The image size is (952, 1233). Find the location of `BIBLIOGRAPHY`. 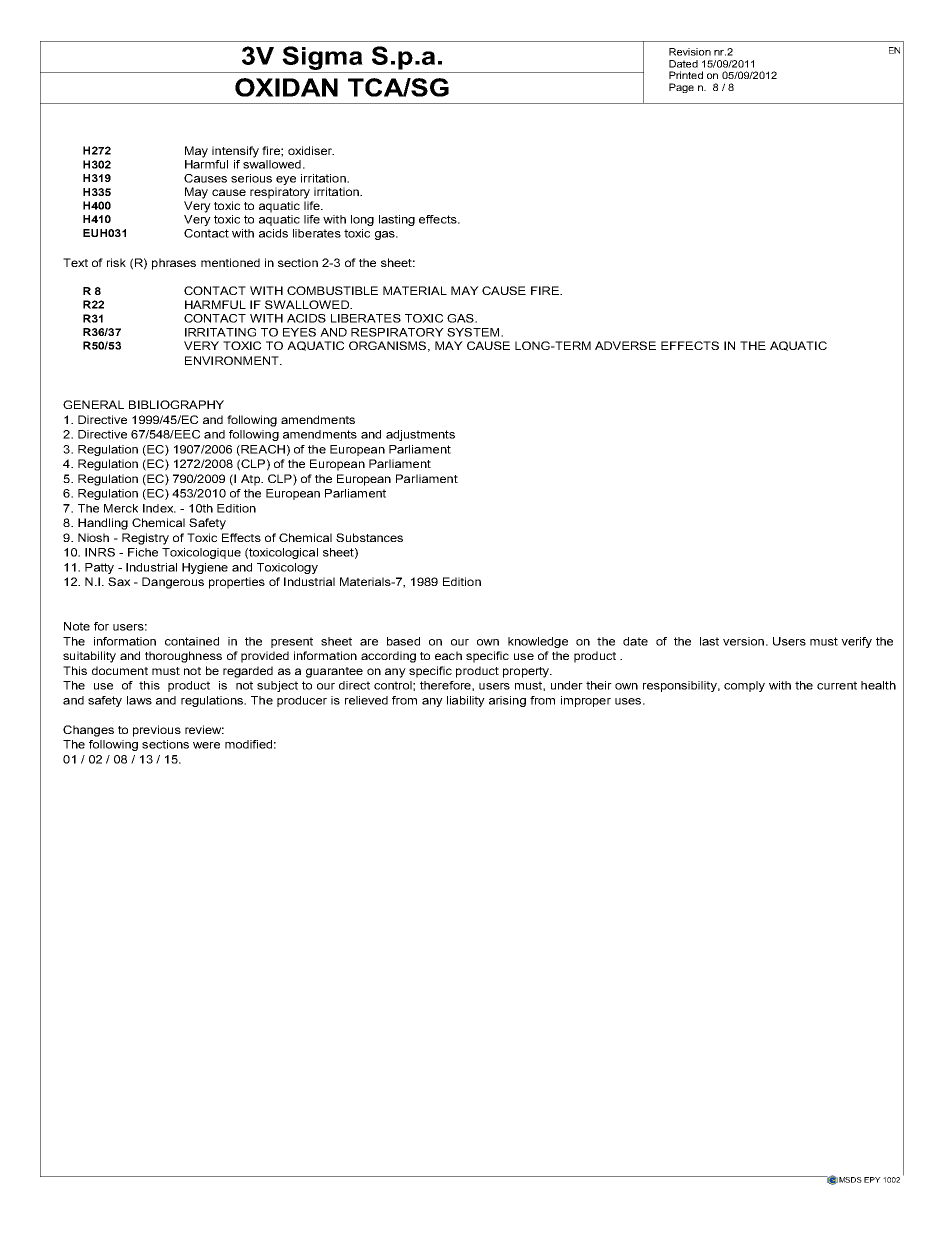

BIBLIOGRAPHY is located at coordinates (176, 404).
